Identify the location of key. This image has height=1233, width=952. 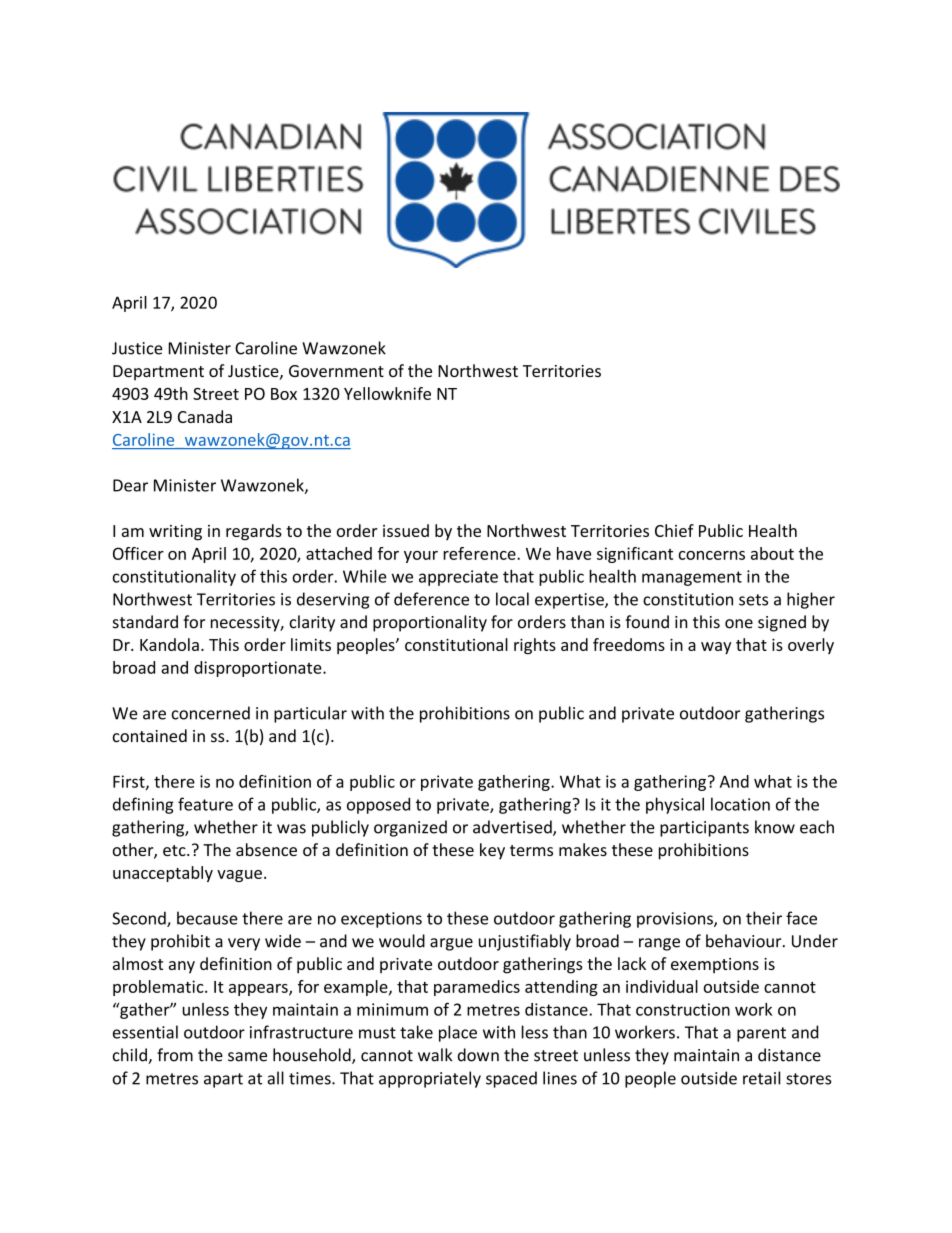
(492, 851).
